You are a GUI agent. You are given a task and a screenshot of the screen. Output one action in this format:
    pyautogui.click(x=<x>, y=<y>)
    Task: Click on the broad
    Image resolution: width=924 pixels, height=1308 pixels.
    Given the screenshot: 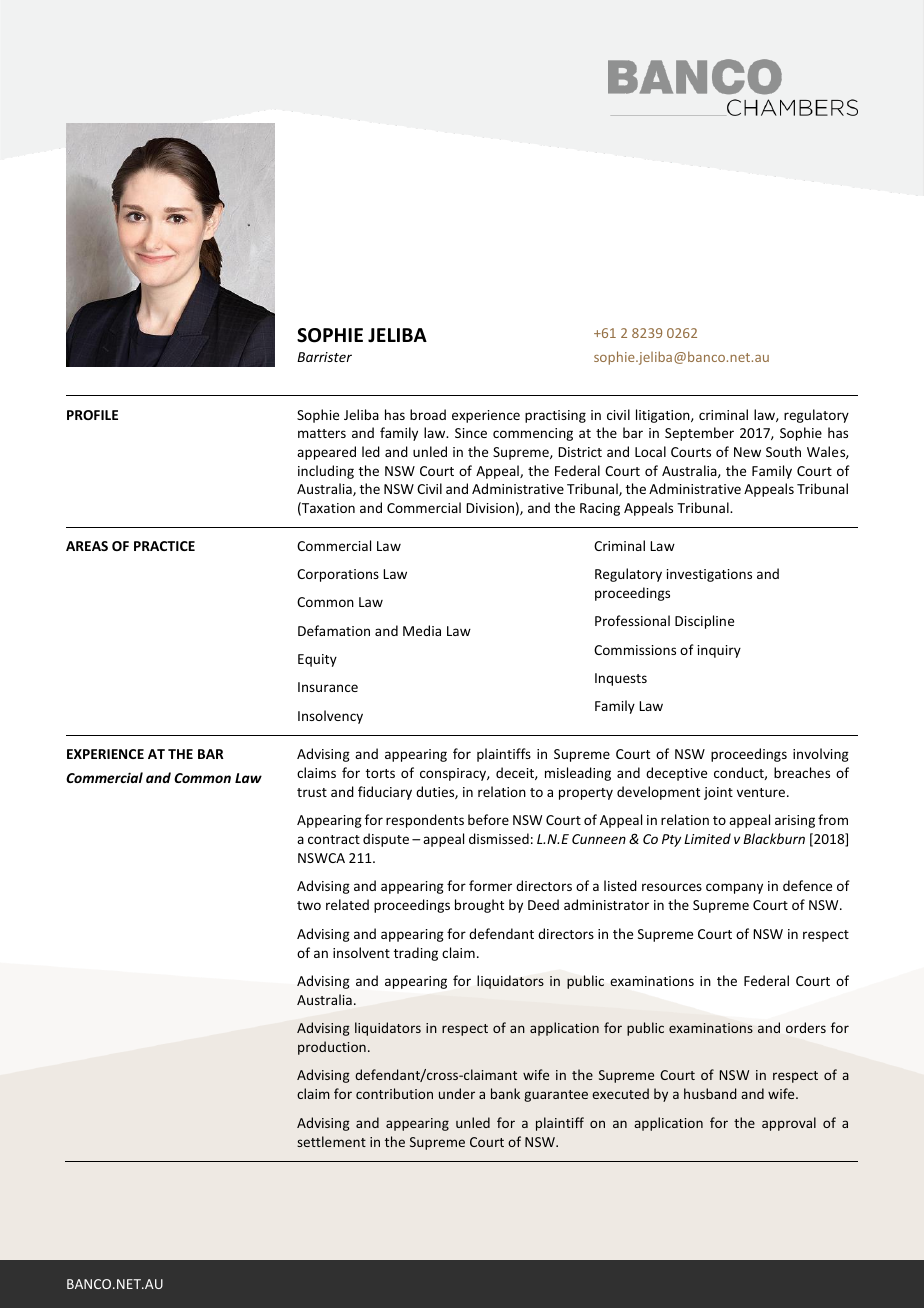 What is the action you would take?
    pyautogui.click(x=428, y=414)
